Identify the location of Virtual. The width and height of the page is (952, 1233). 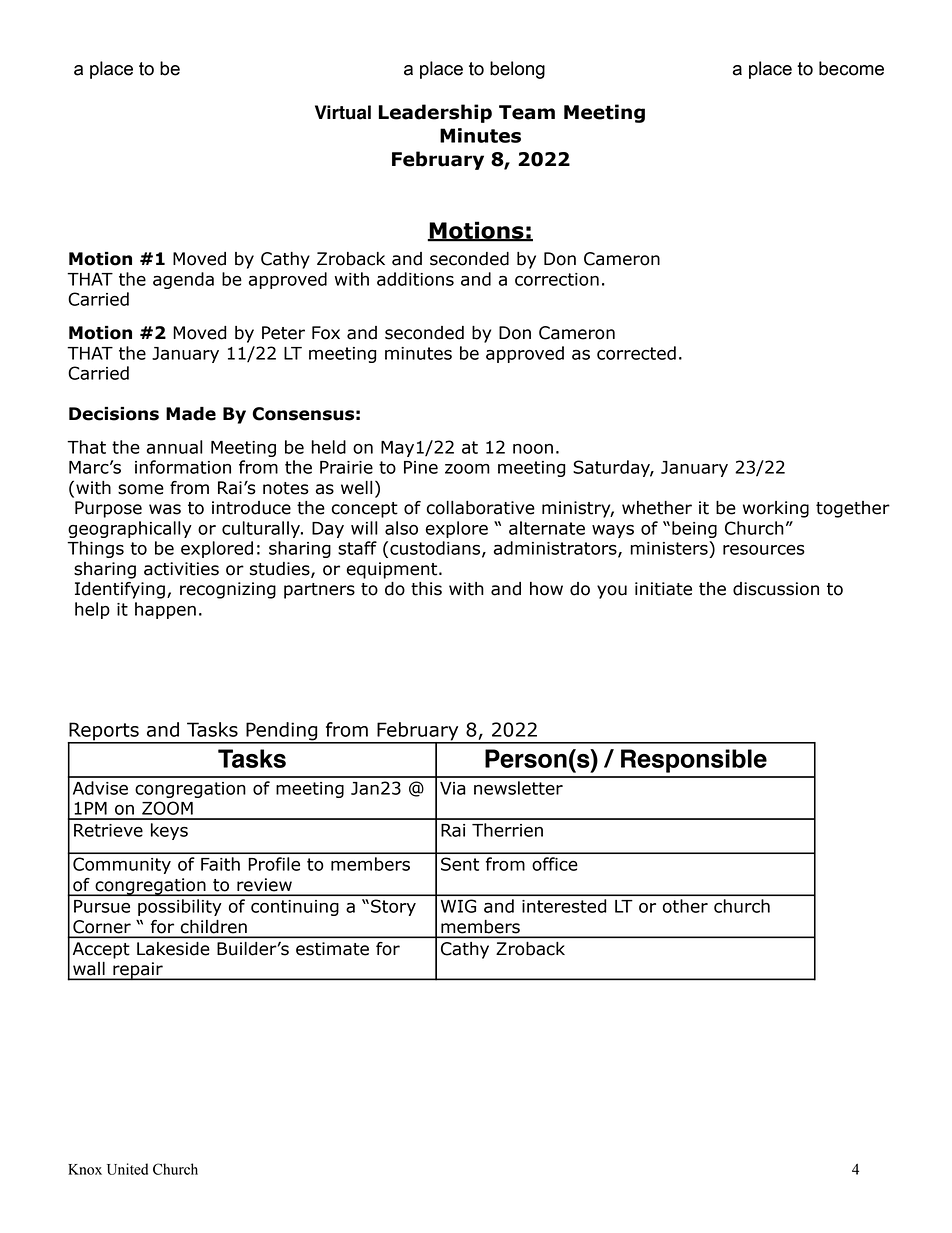
(343, 112).
